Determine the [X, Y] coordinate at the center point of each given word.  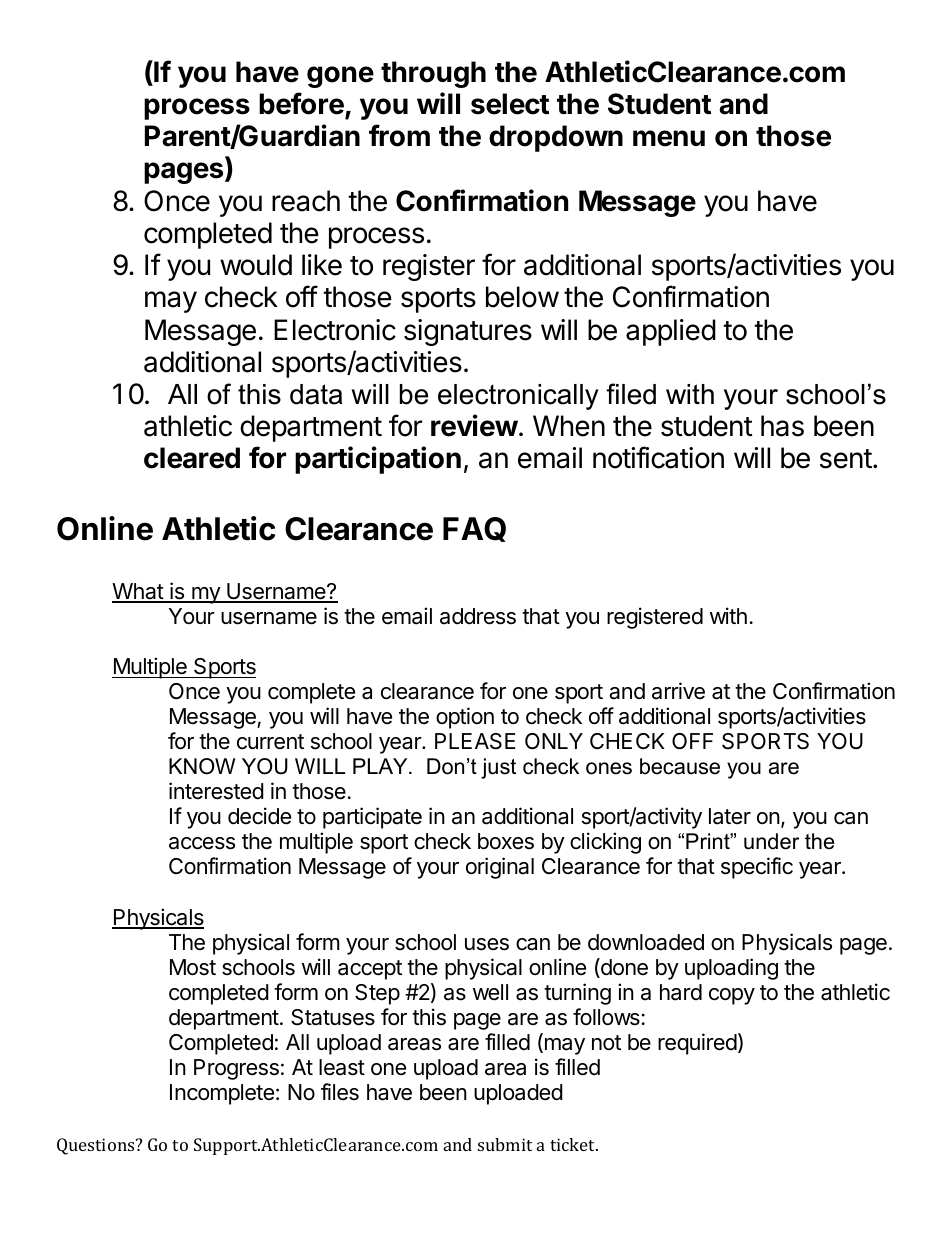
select [510, 104]
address [478, 616]
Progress [236, 1069]
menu [669, 138]
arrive [678, 691]
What [138, 592]
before [302, 104]
